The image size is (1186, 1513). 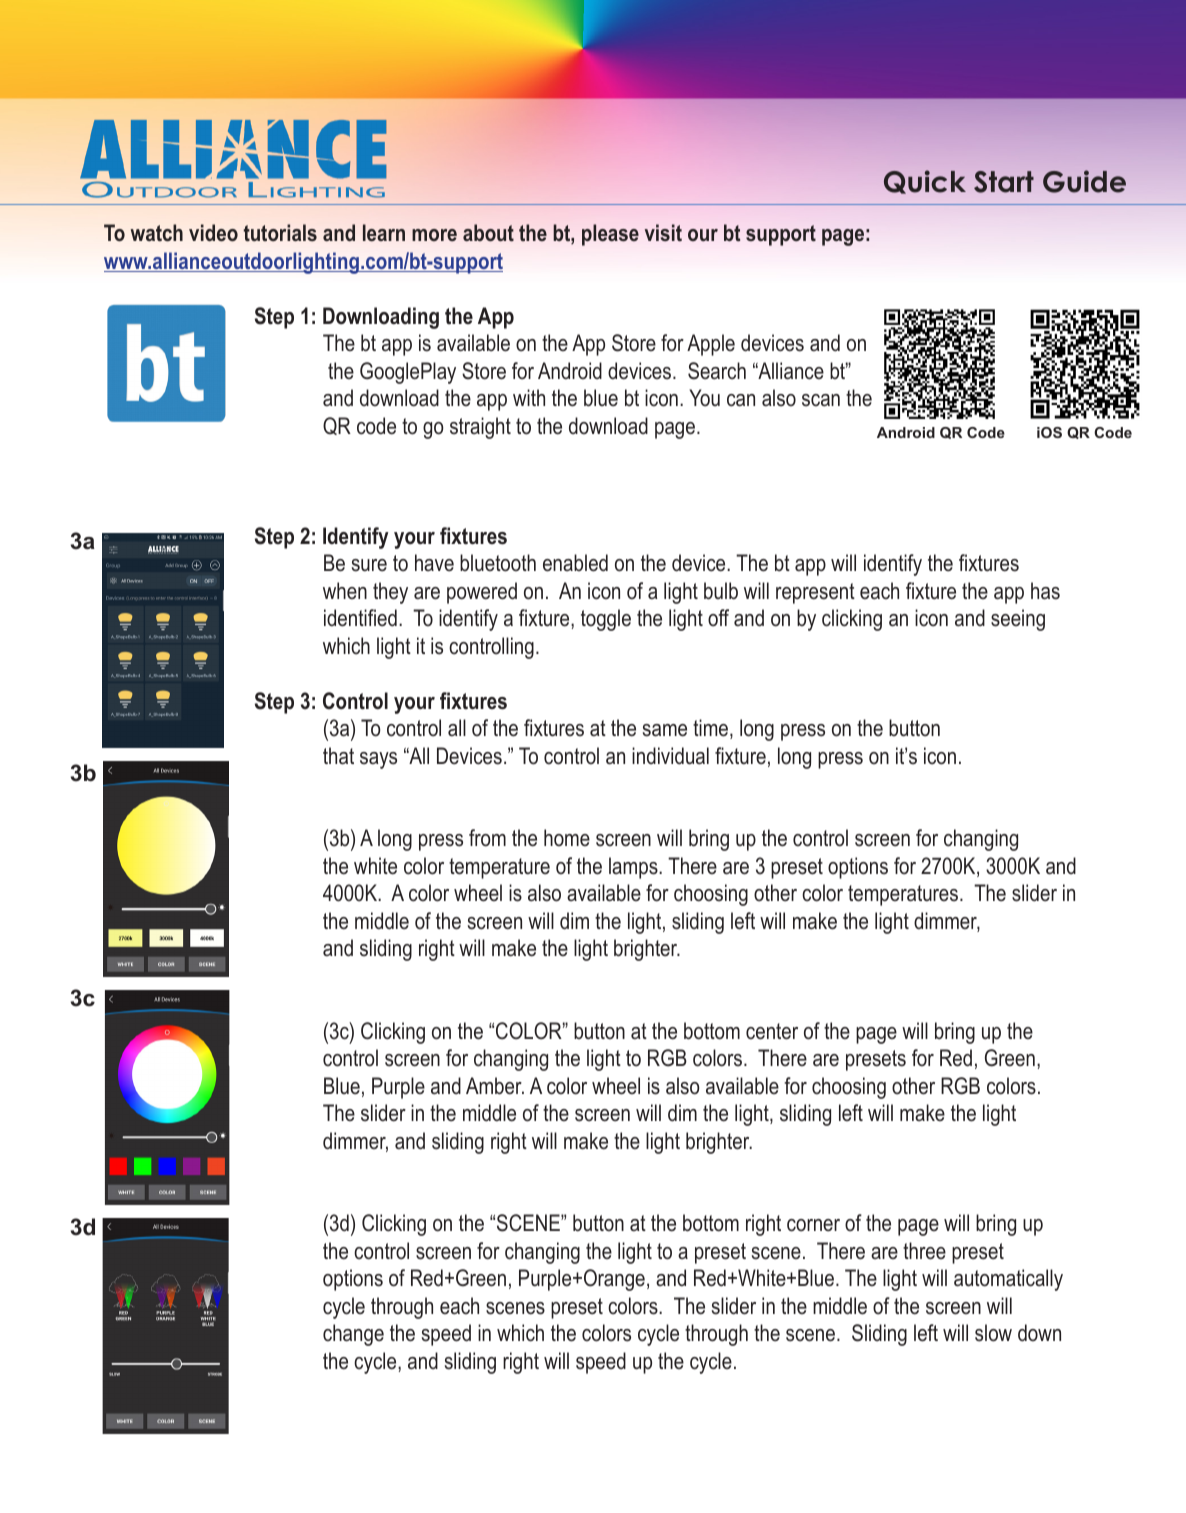 I want to click on enabled, so click(x=575, y=563).
